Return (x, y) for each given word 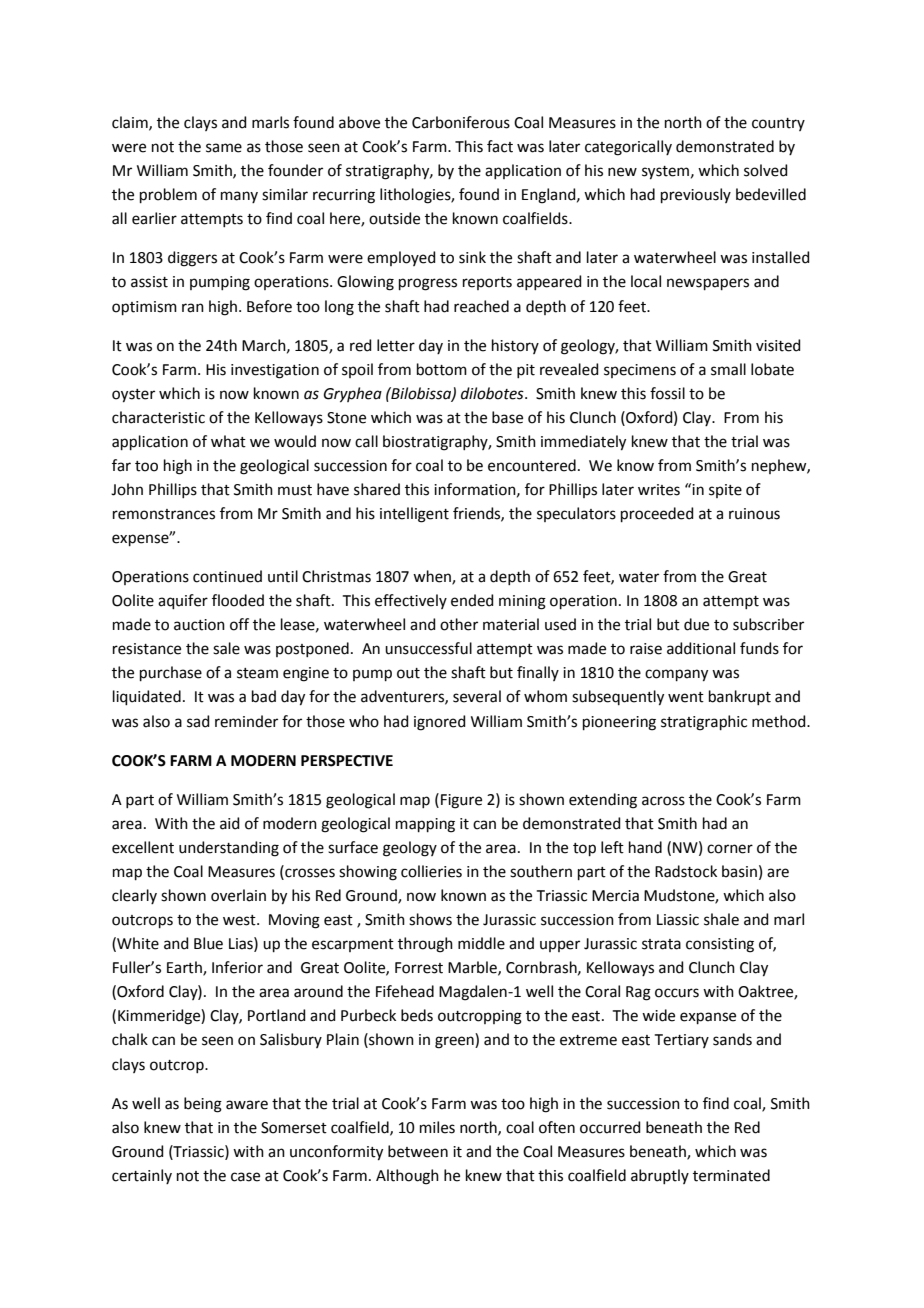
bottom (442, 369)
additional (701, 648)
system (665, 173)
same (224, 148)
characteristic (158, 417)
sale (226, 648)
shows (430, 919)
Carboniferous (461, 122)
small (728, 369)
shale (721, 919)
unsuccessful (428, 648)
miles (437, 1127)
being (203, 1105)
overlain (238, 895)
